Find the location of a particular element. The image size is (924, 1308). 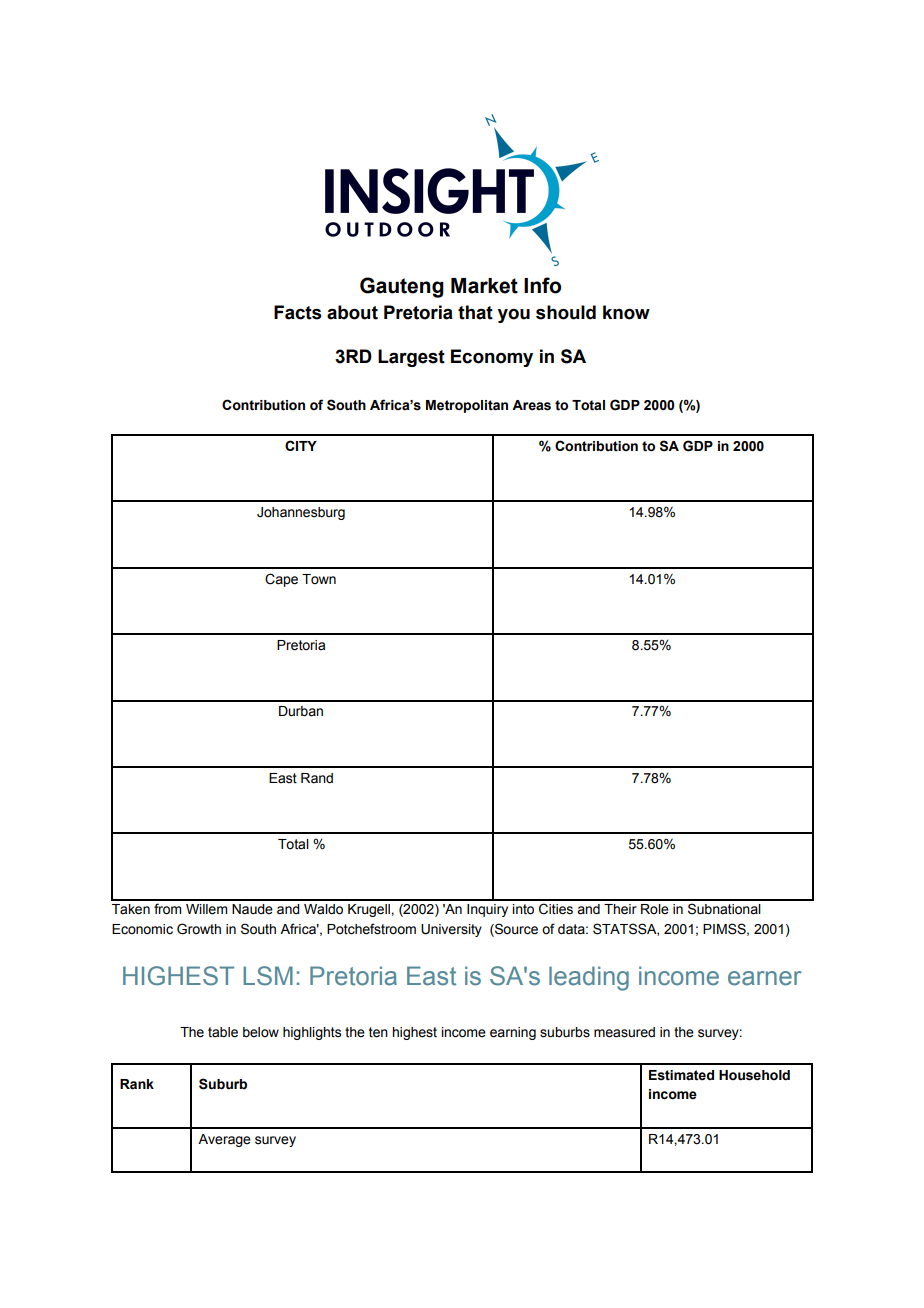

Cape is located at coordinates (281, 580).
